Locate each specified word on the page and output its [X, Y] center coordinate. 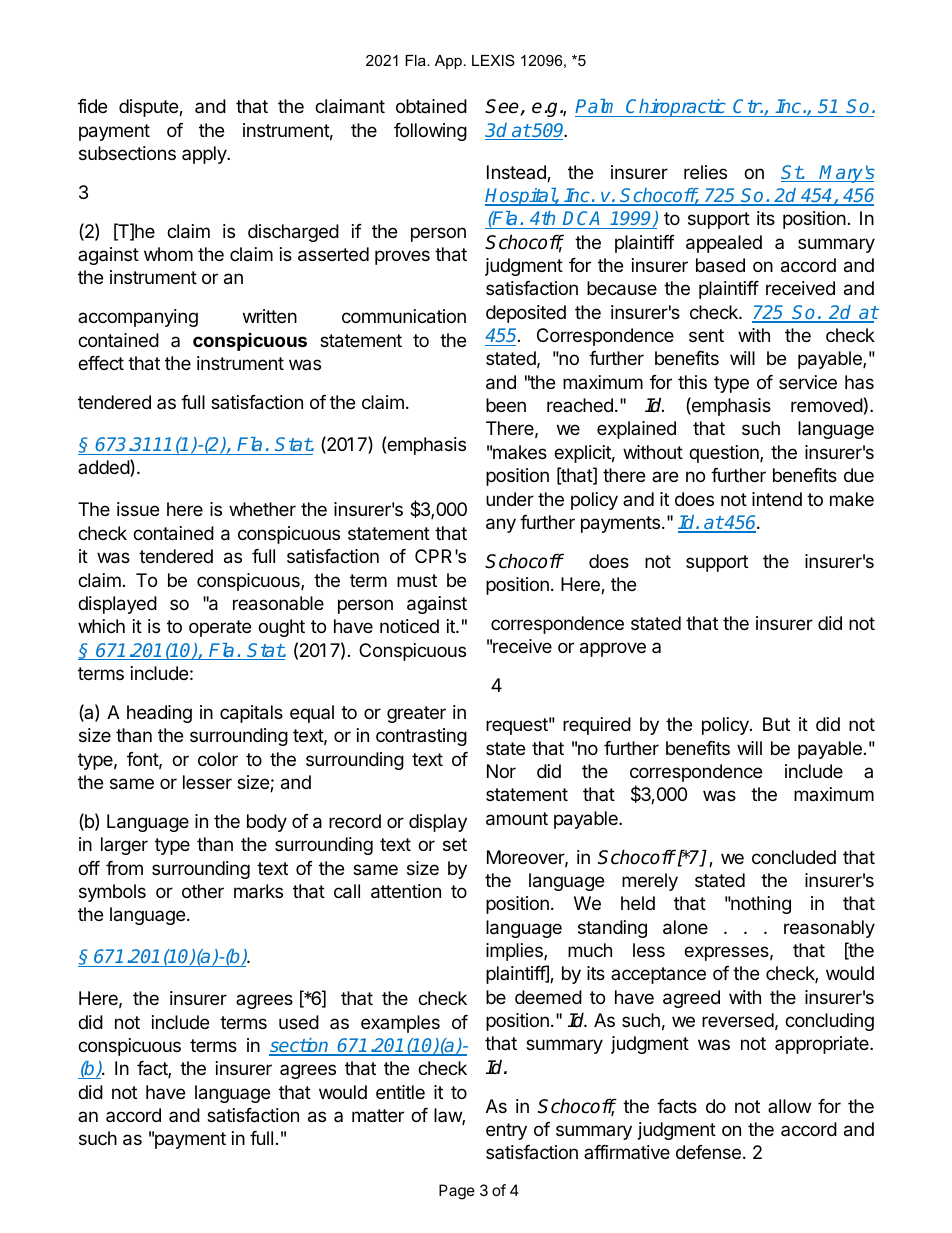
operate [220, 628]
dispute [149, 108]
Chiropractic [676, 108]
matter [378, 1115]
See [503, 107]
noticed [409, 626]
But [776, 724]
